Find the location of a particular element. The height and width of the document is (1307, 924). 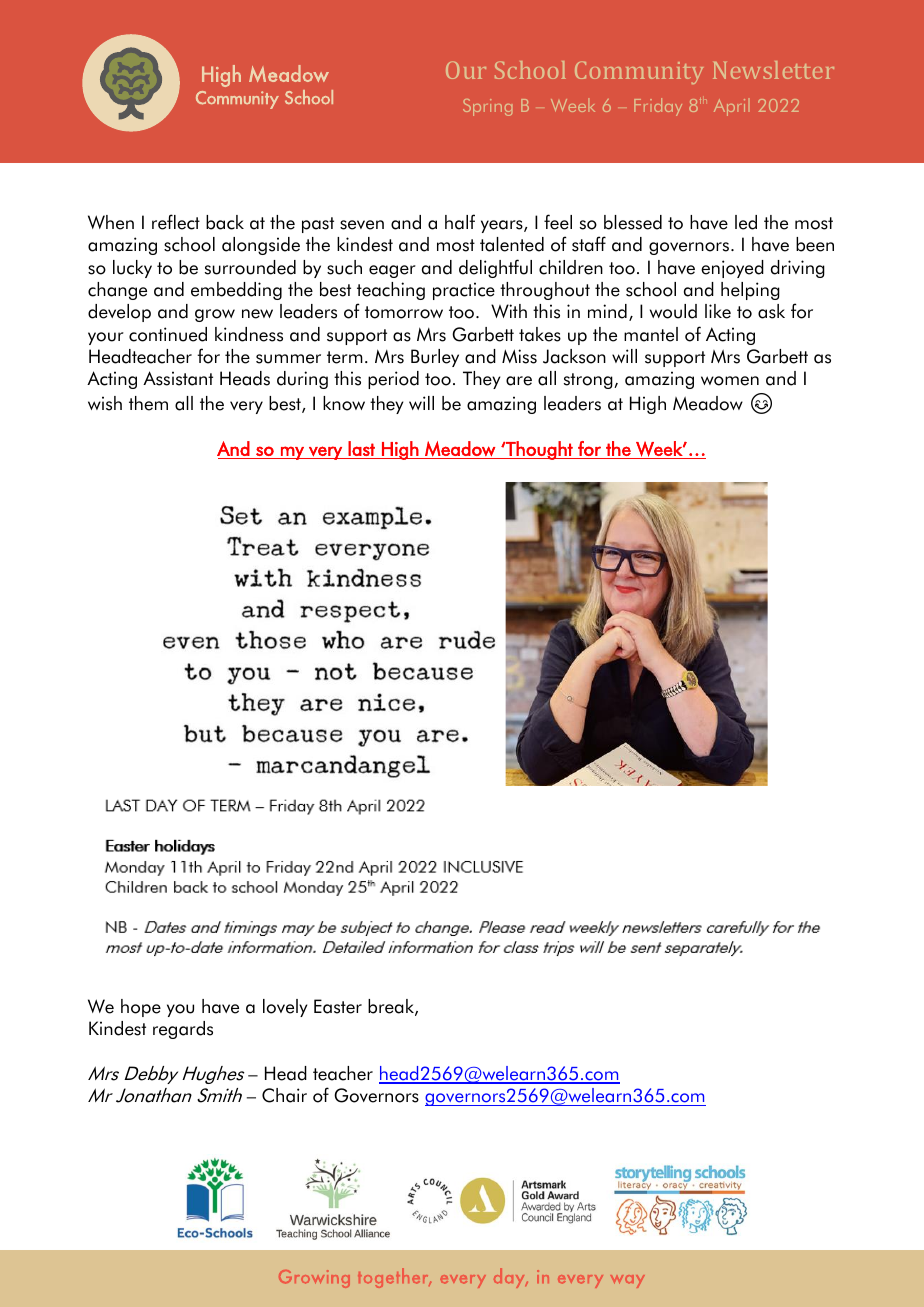

women is located at coordinates (730, 381).
